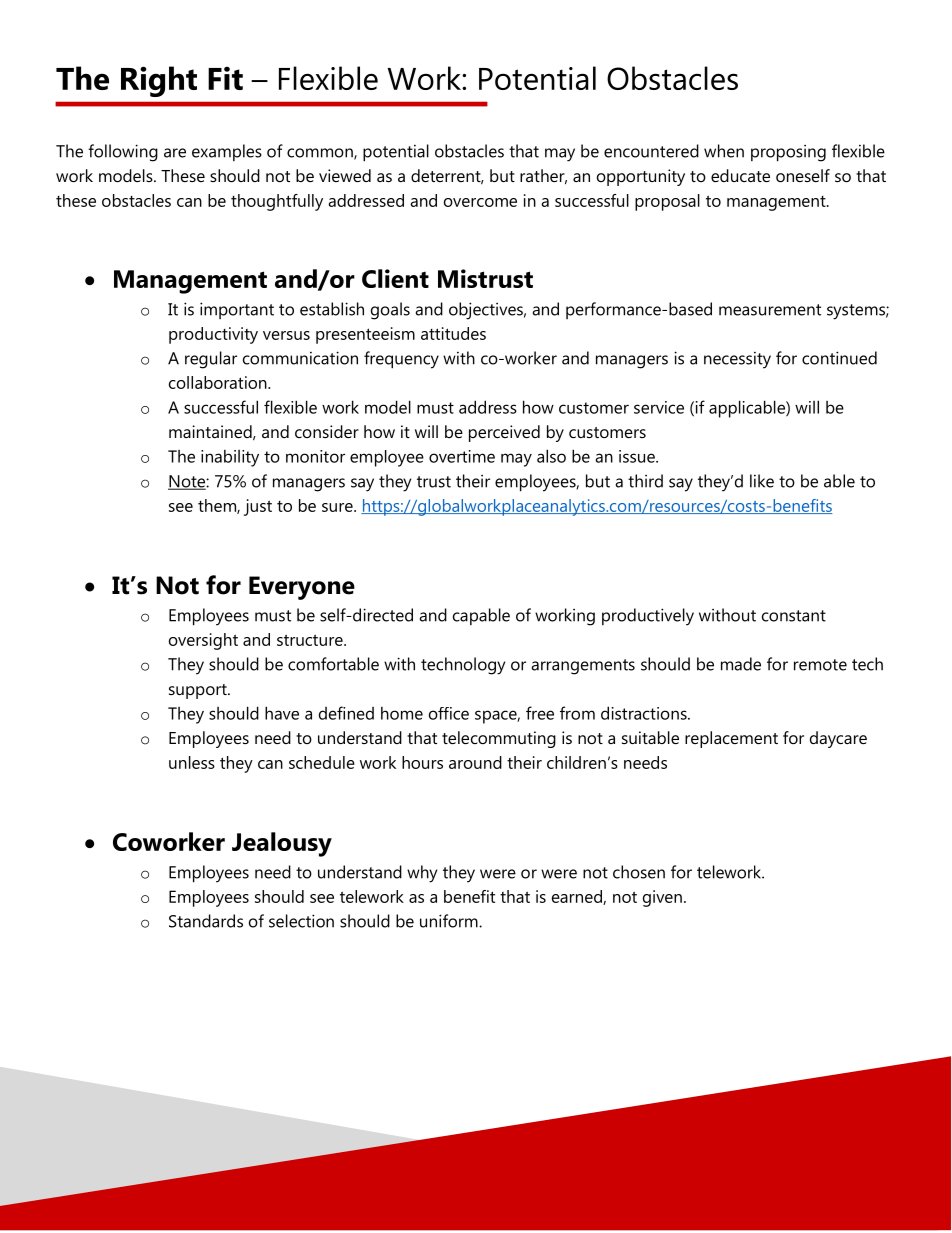 Image resolution: width=952 pixels, height=1233 pixels. Describe the element at coordinates (504, 433) in the image. I see `perceived` at that location.
